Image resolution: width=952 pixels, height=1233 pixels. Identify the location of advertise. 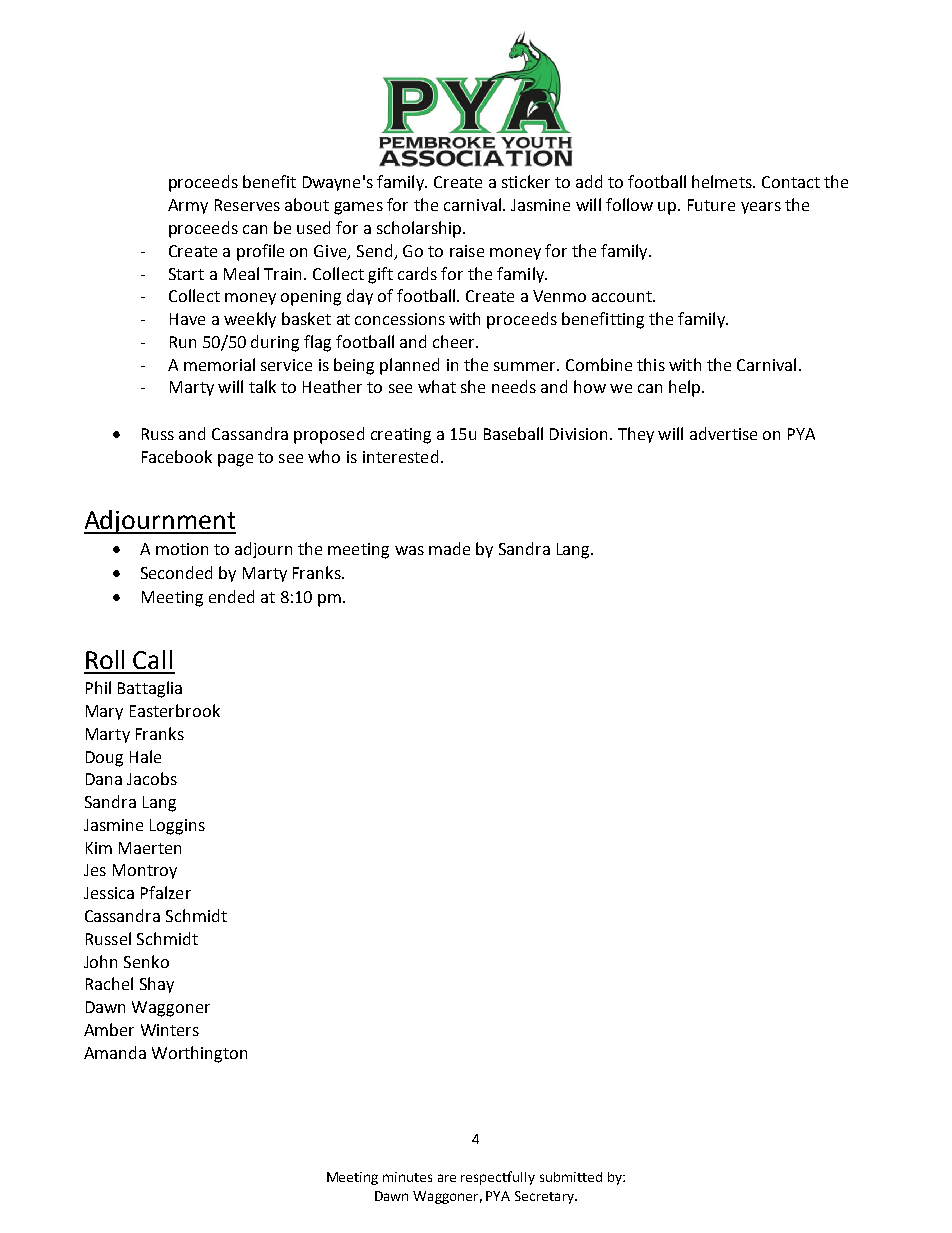
(723, 433).
